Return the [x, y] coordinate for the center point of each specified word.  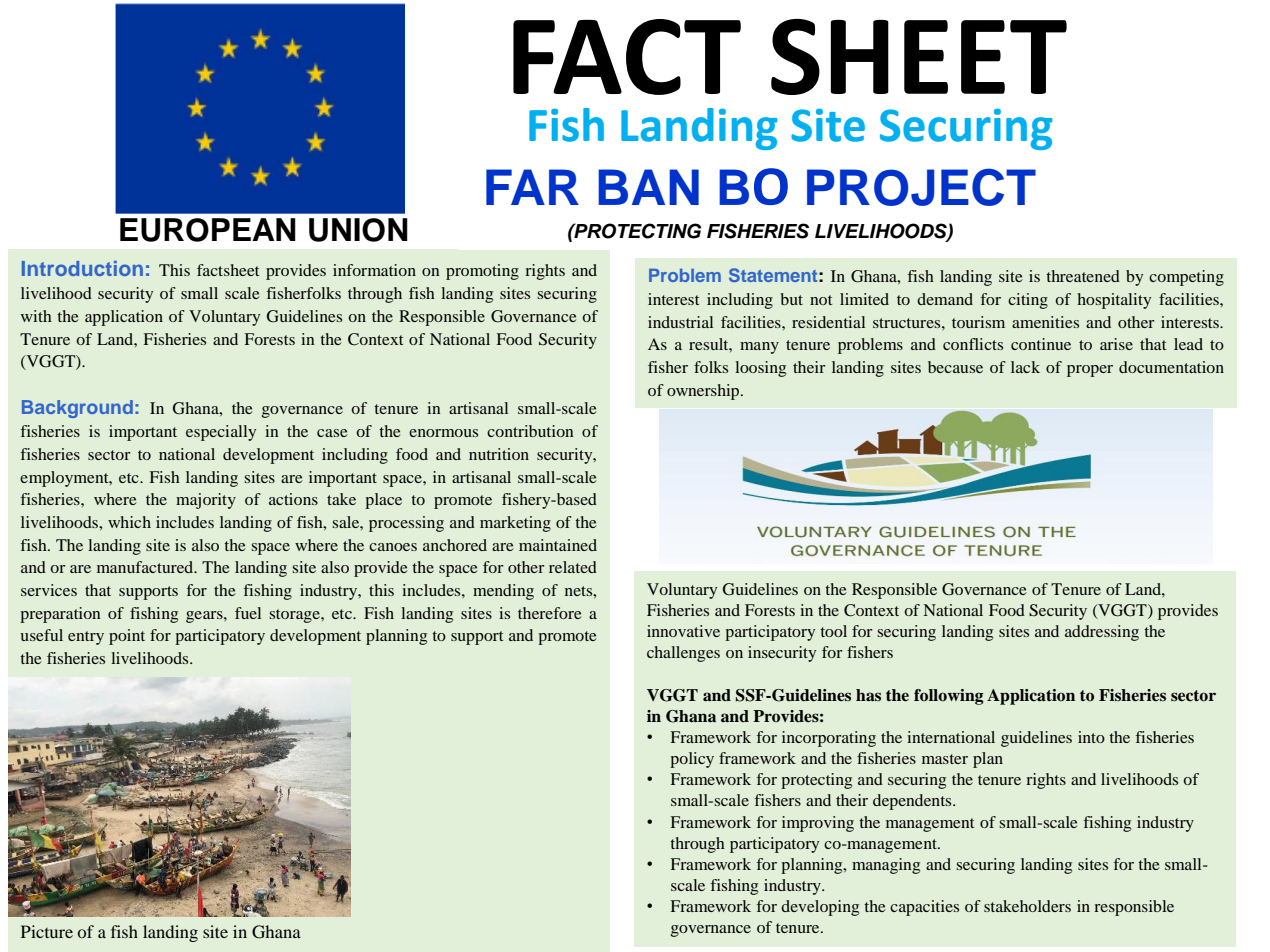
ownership [704, 392]
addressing [1102, 633]
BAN [648, 187]
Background [77, 409]
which [129, 522]
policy [692, 760]
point [127, 637]
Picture [47, 931]
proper [1090, 371]
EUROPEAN [208, 230]
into [1091, 737]
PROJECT [921, 187]
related [573, 567]
